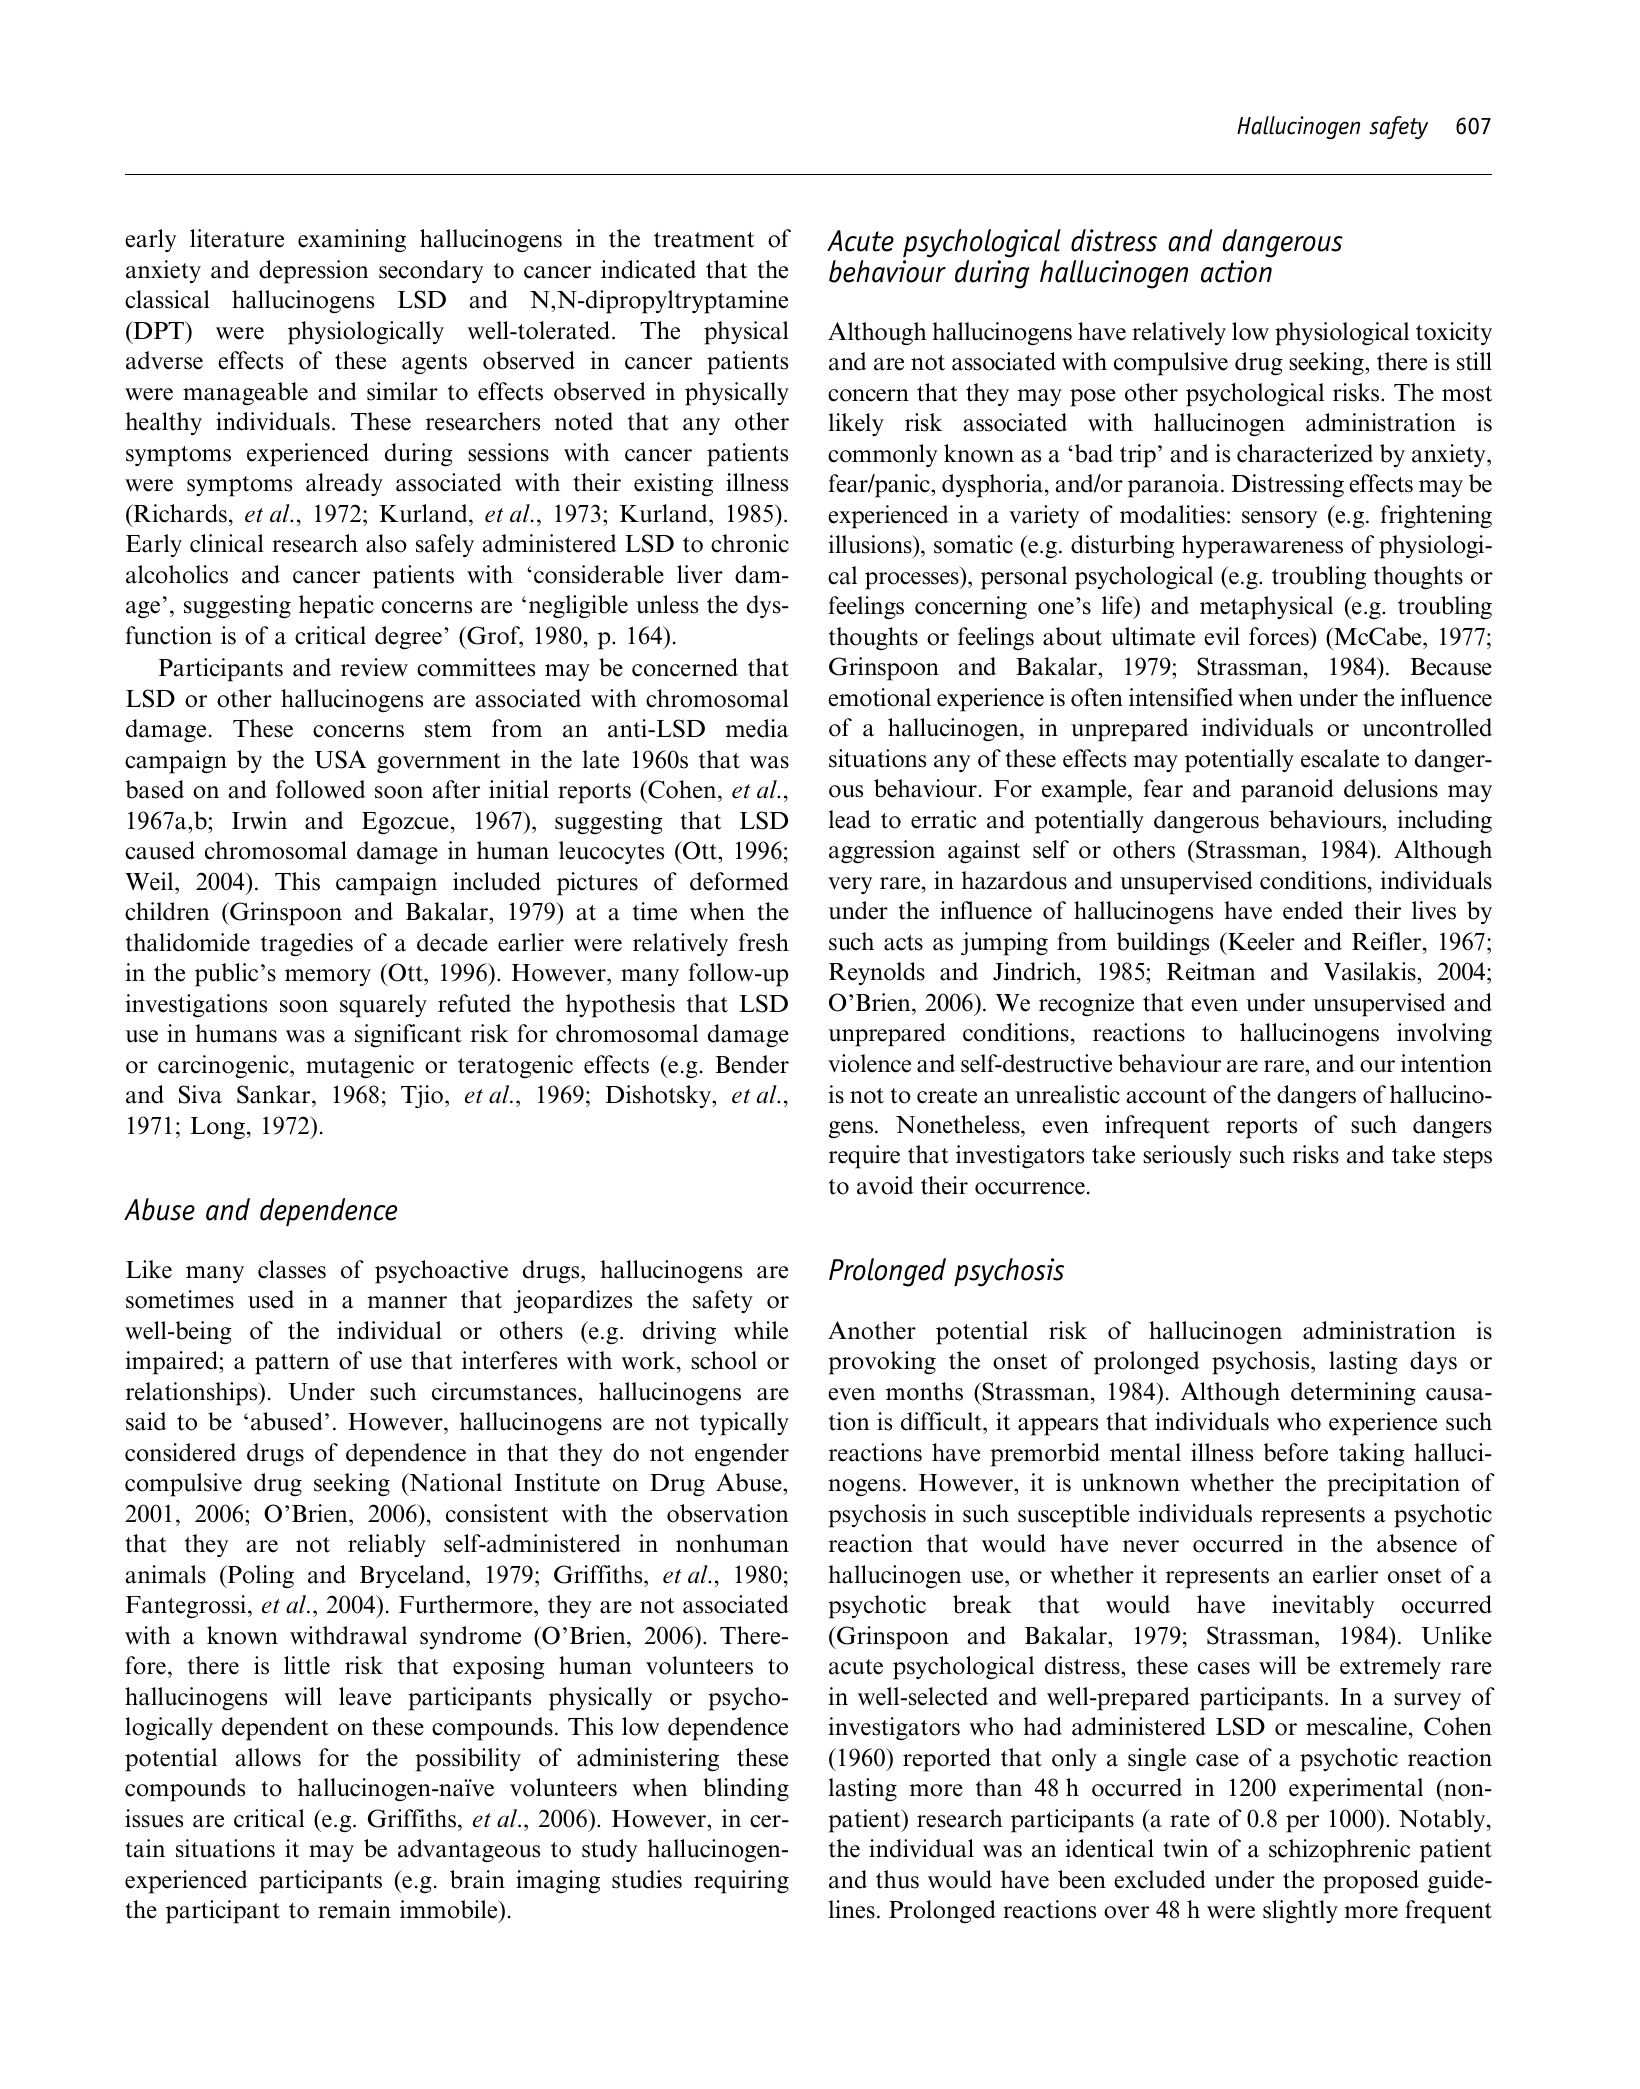  I want to click on media, so click(757, 728).
